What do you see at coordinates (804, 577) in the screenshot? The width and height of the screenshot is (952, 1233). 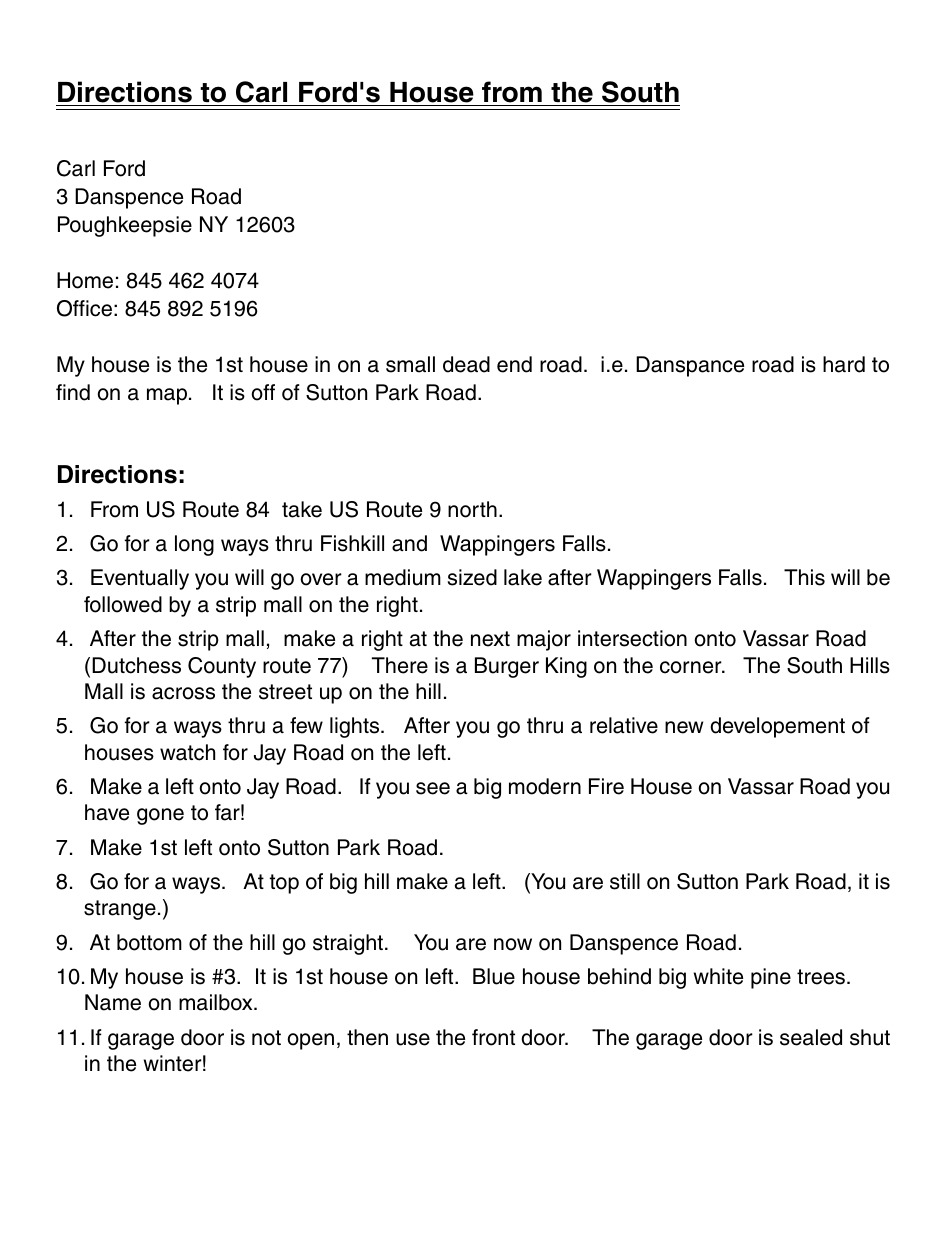 I see `This` at bounding box center [804, 577].
